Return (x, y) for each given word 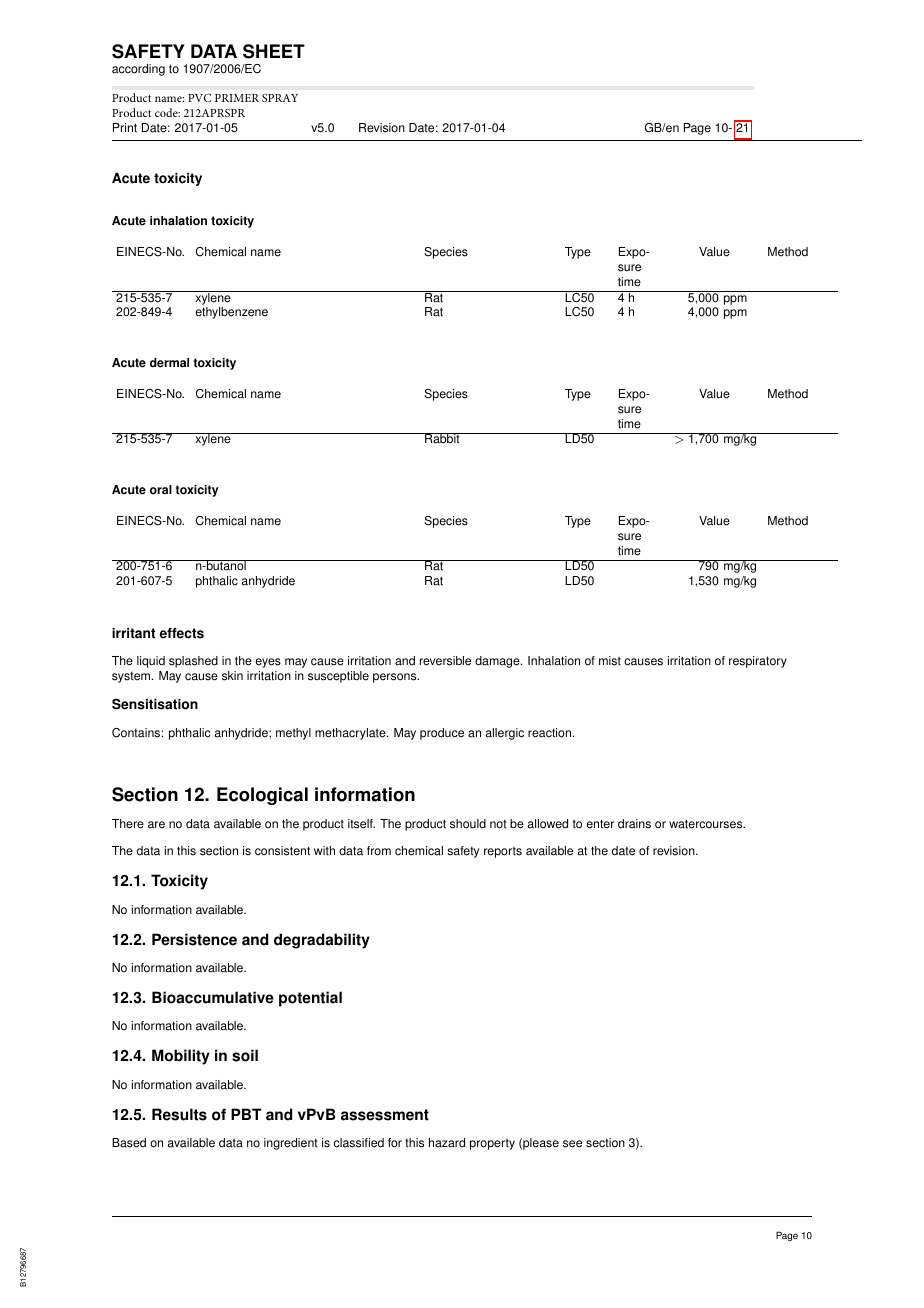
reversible (445, 661)
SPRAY (280, 98)
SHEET (274, 51)
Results (179, 1114)
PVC (199, 97)
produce (442, 734)
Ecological (262, 796)
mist (610, 661)
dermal (169, 363)
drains (634, 824)
